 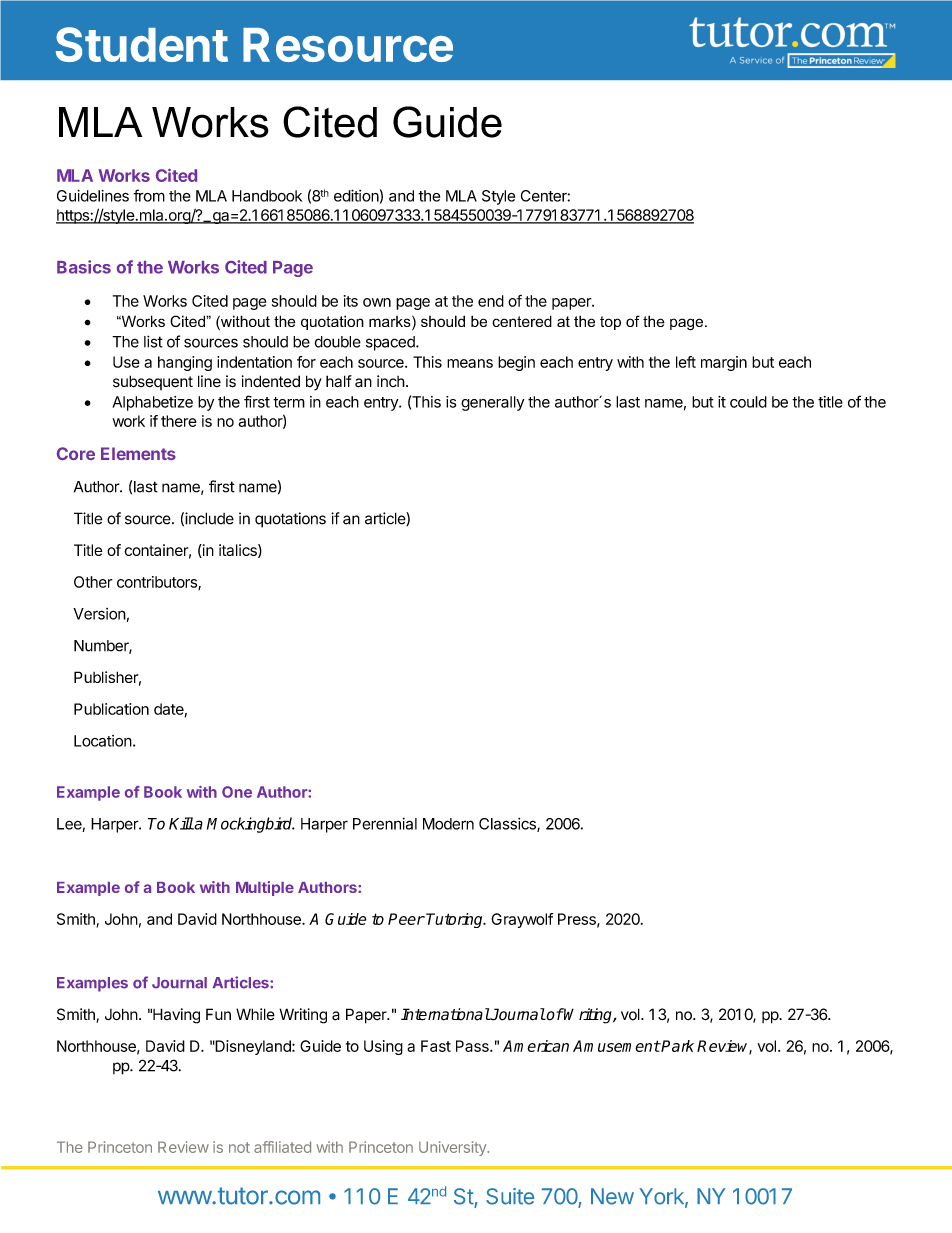 I want to click on Elements, so click(x=138, y=453).
